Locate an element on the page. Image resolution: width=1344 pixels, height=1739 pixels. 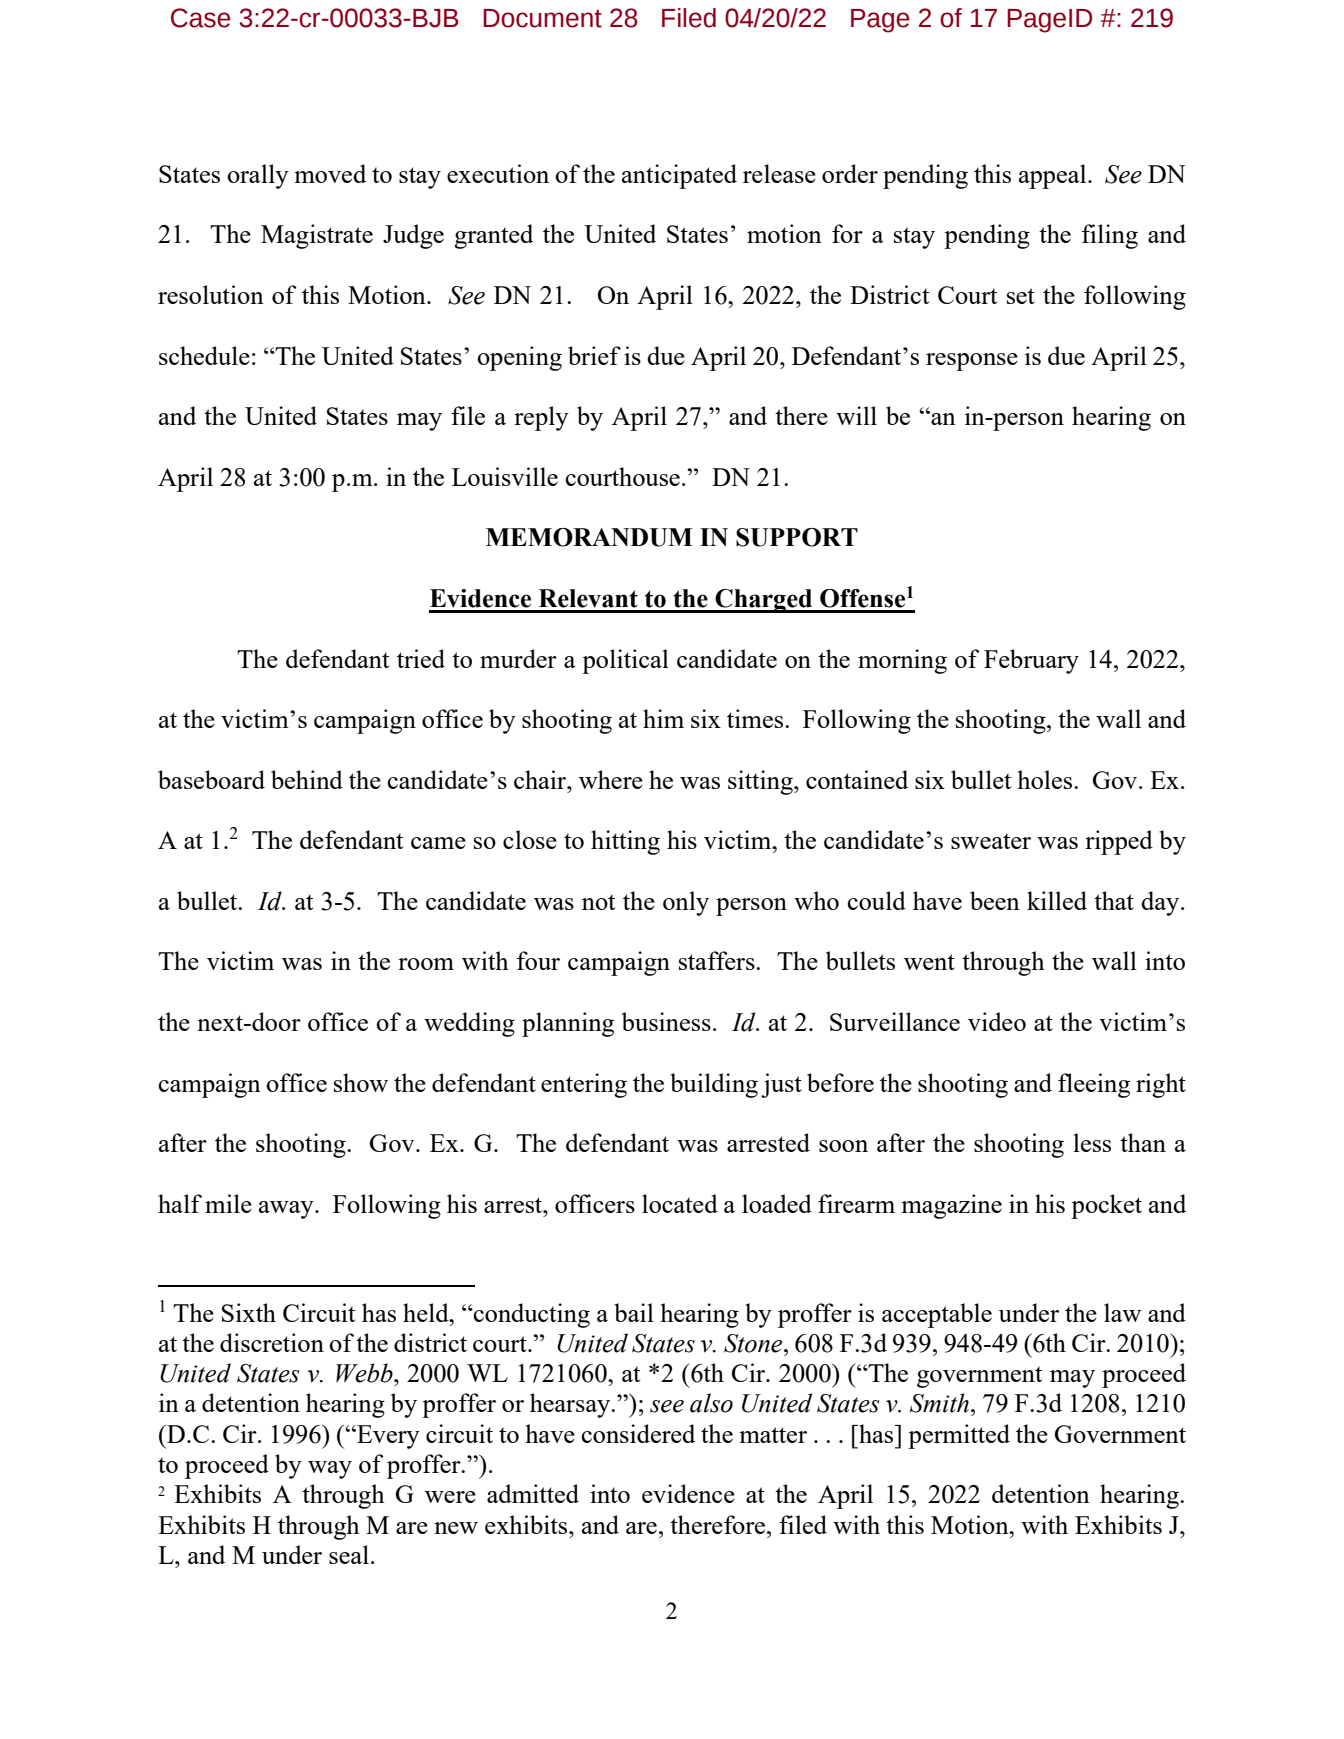
seal is located at coordinates (350, 1554).
